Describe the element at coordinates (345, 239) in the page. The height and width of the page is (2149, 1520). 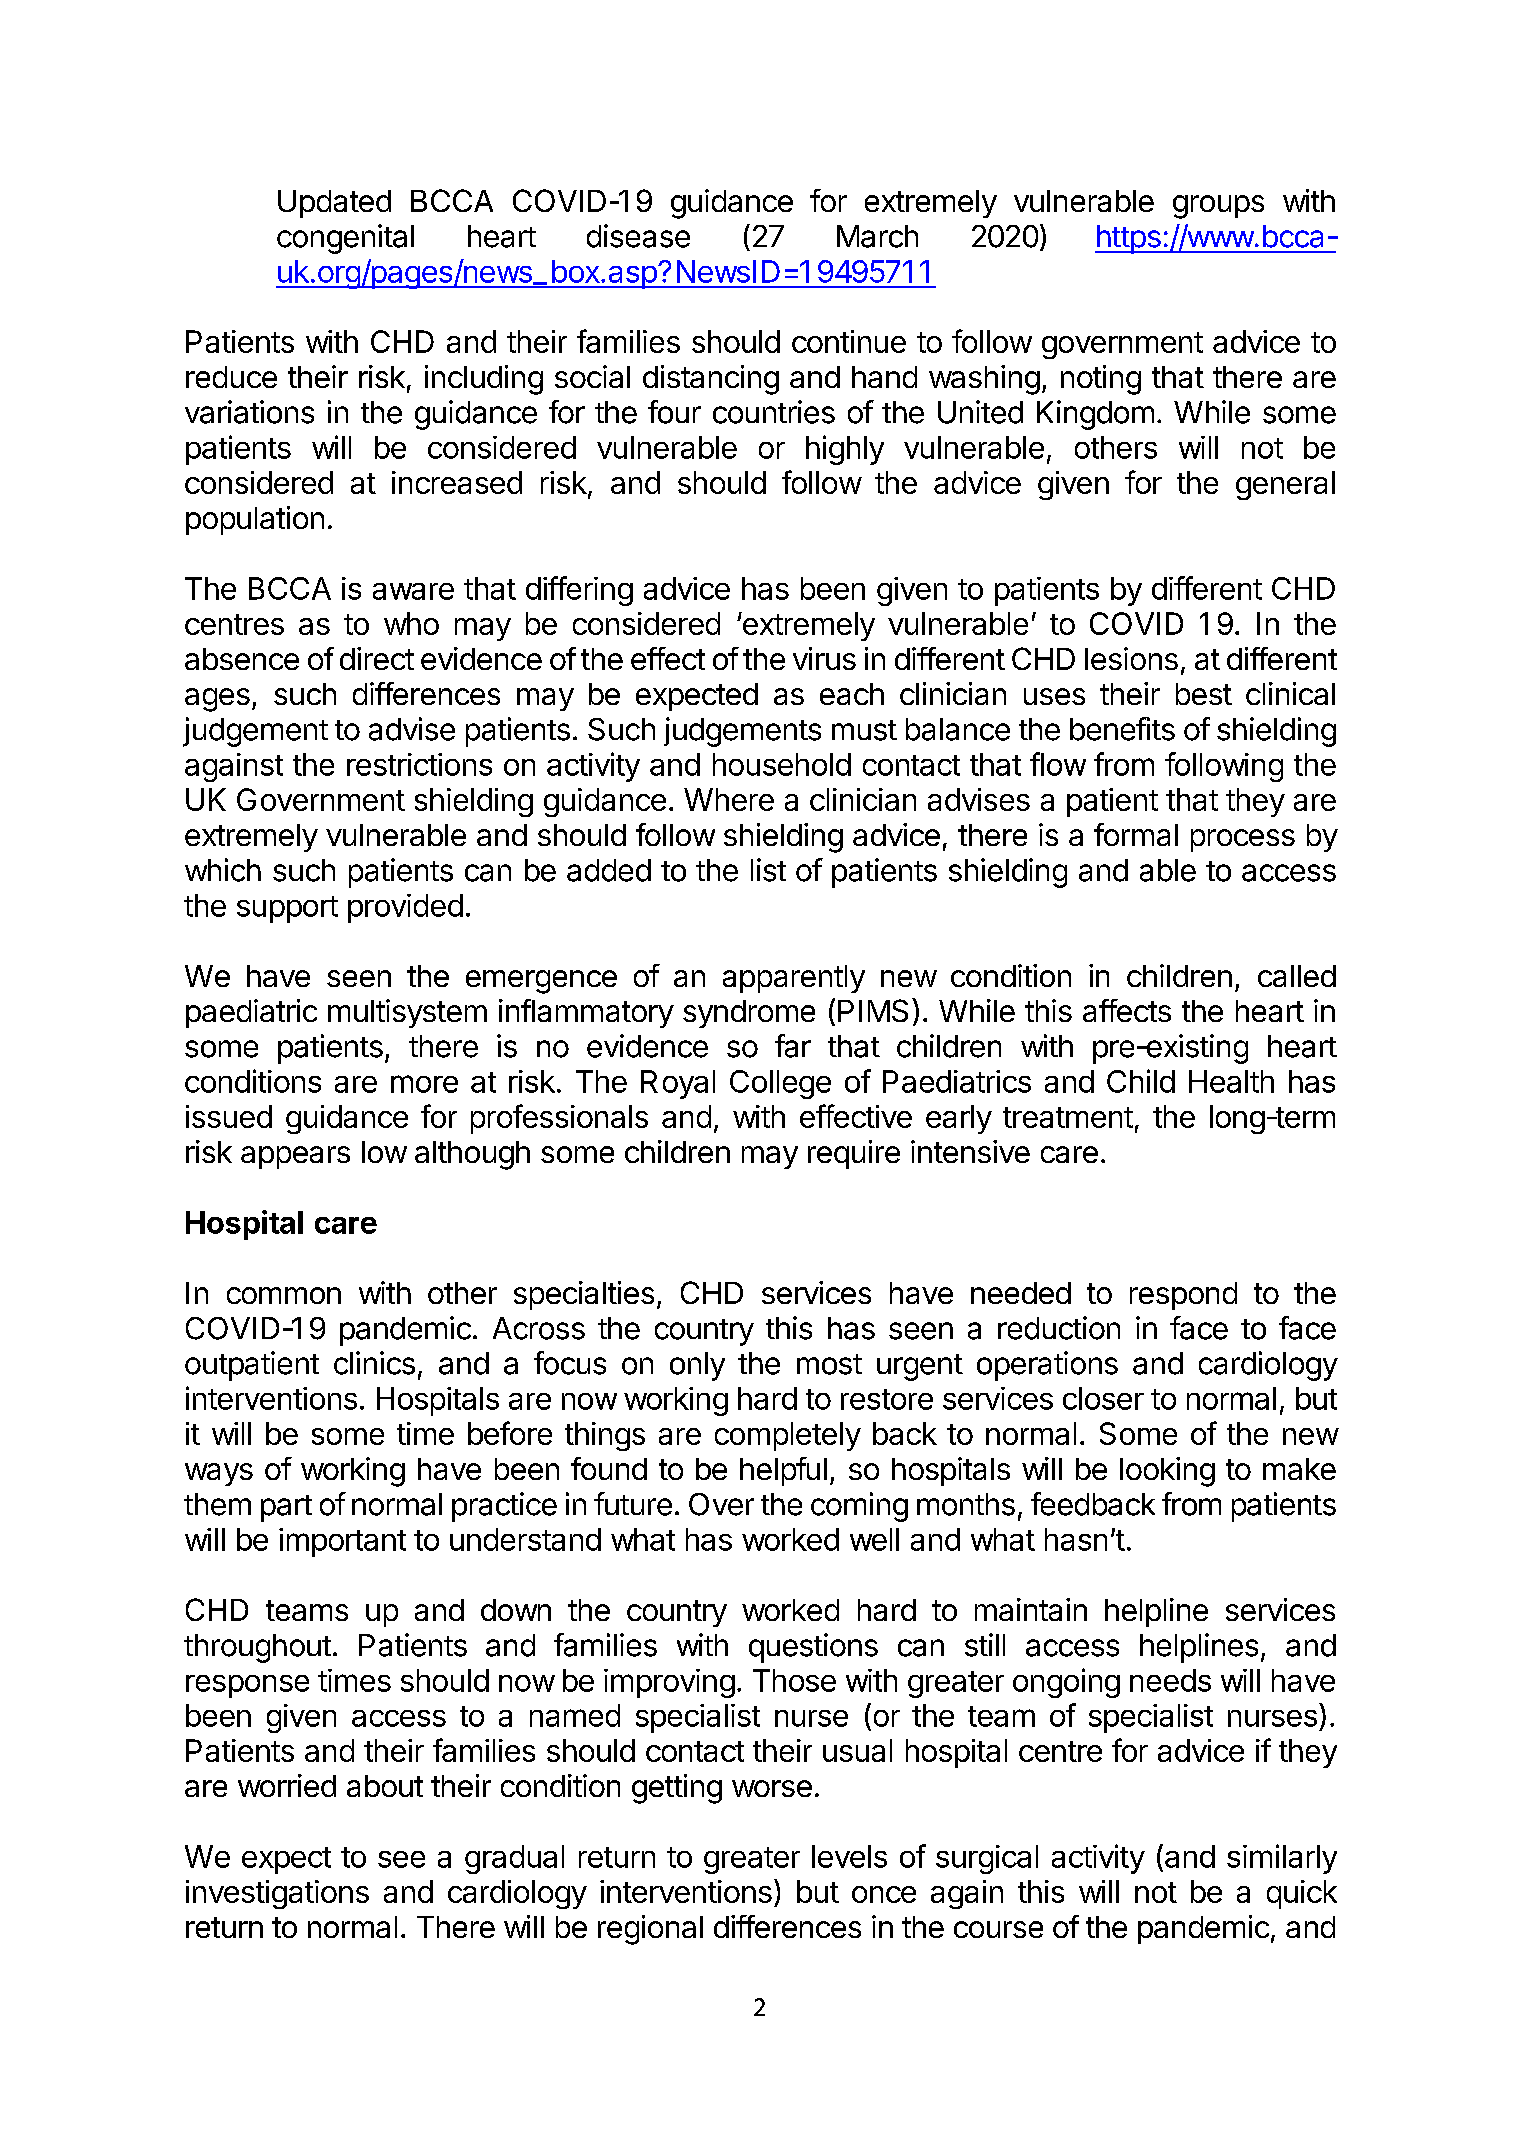
I see `congenital` at that location.
